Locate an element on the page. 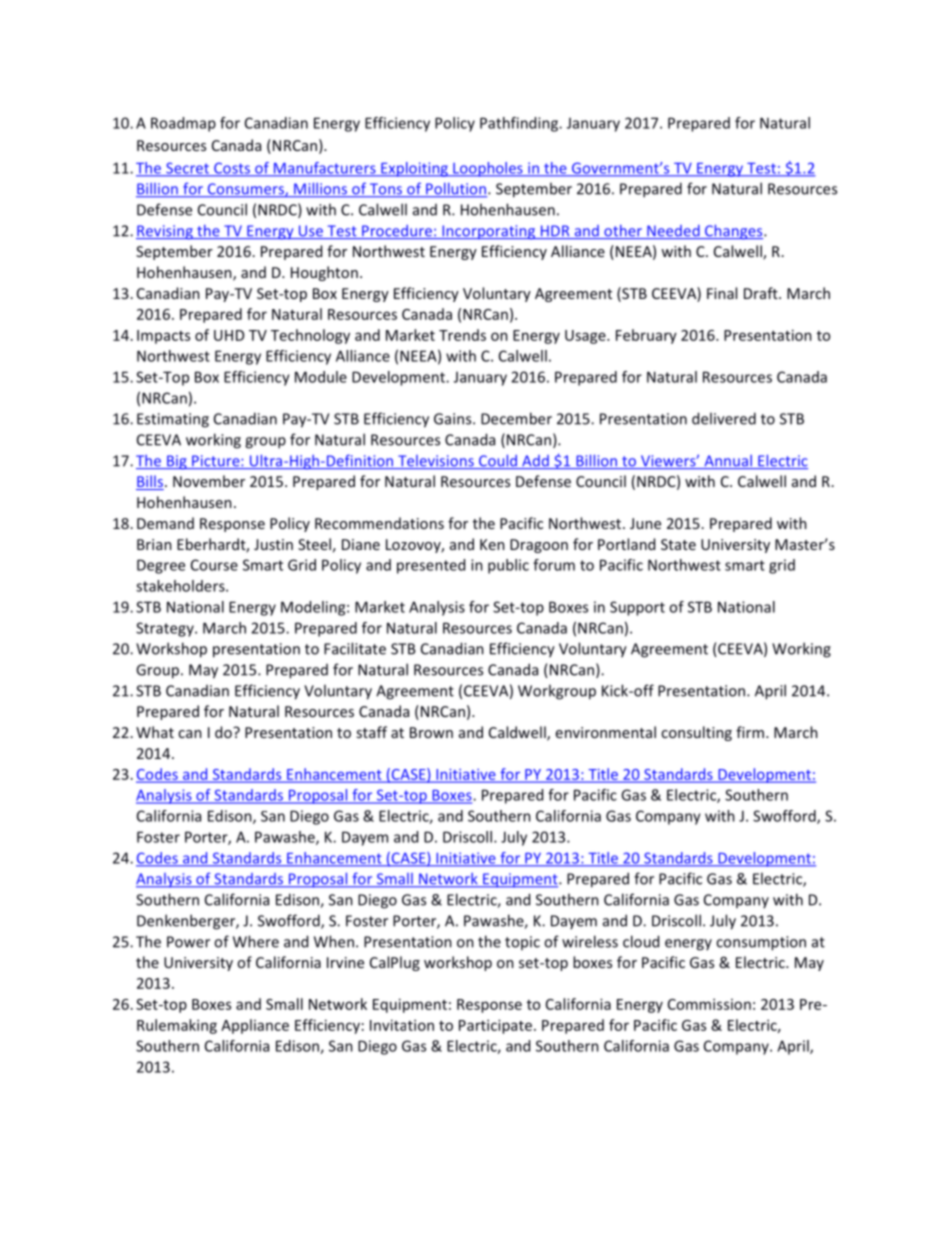  Strategy is located at coordinates (166, 629).
